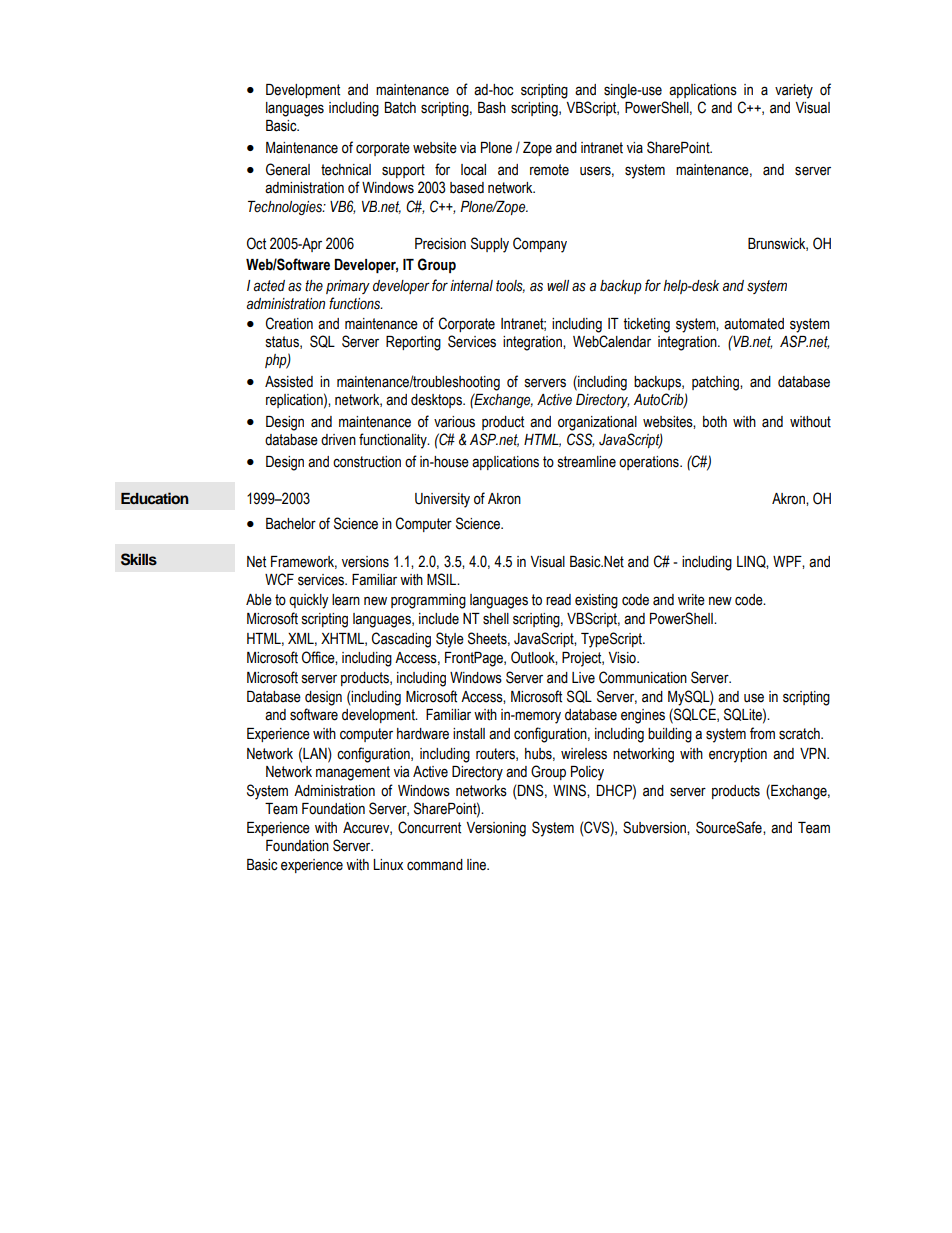 Image resolution: width=952 pixels, height=1233 pixels. What do you see at coordinates (442, 500) in the document?
I see `University` at bounding box center [442, 500].
